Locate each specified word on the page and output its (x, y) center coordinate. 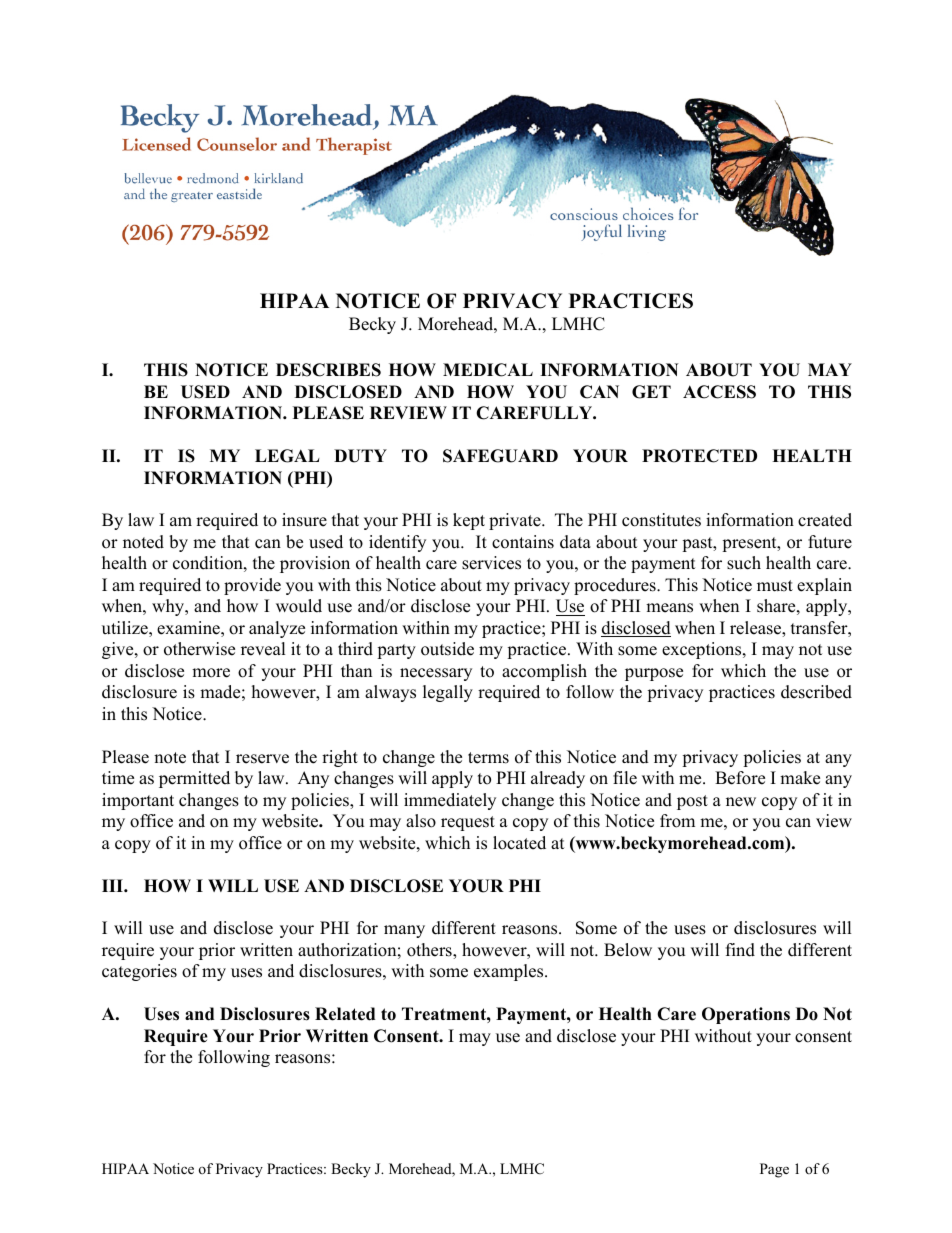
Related (345, 1014)
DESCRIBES (328, 370)
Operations (746, 1015)
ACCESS (719, 392)
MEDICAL (488, 370)
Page (774, 1170)
